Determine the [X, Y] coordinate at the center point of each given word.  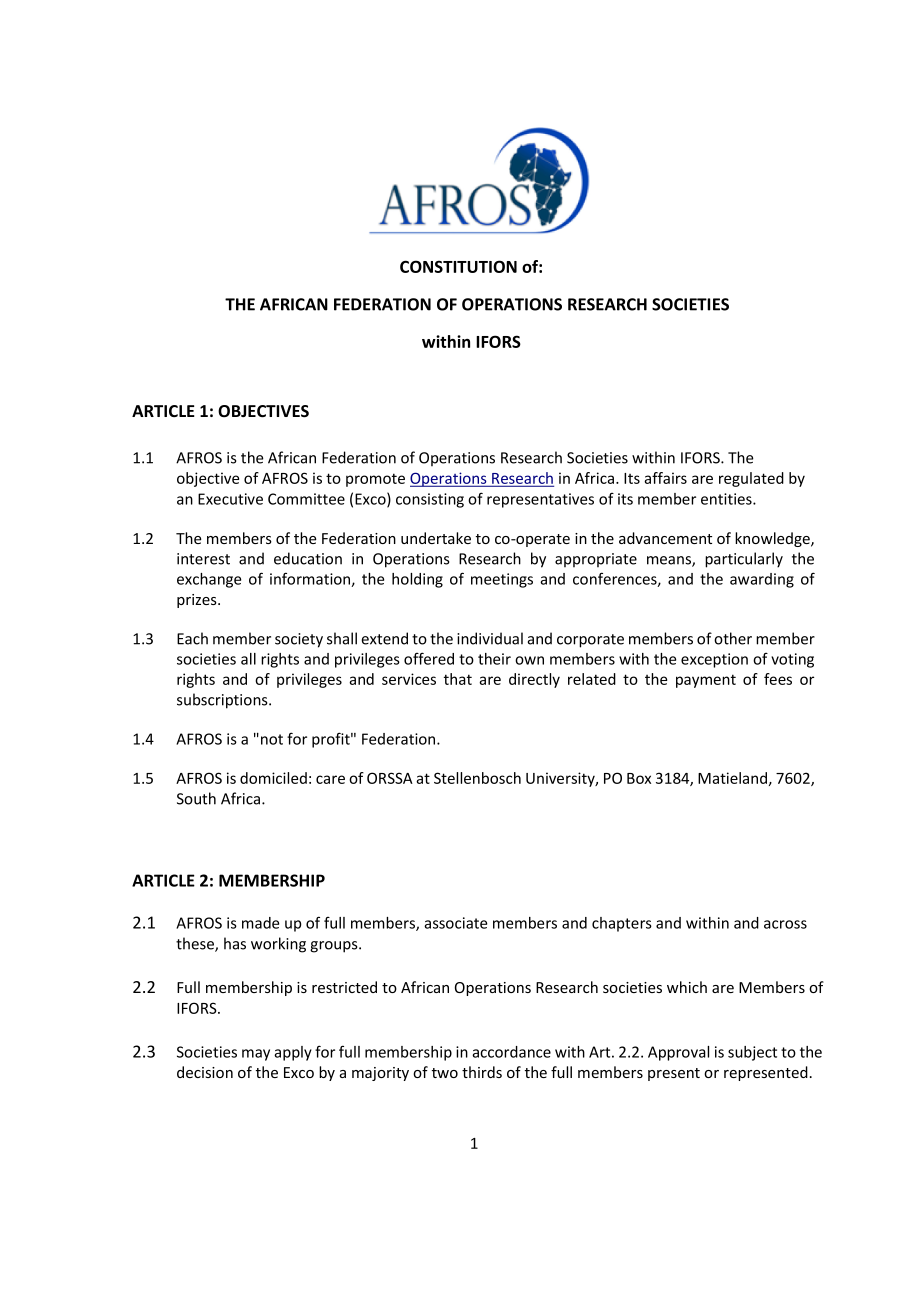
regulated [751, 479]
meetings [502, 580]
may [256, 1055]
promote [375, 480]
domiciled [273, 778]
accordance [511, 1052]
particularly [744, 560]
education [308, 558]
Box [639, 778]
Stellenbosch [477, 778]
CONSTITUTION [458, 266]
